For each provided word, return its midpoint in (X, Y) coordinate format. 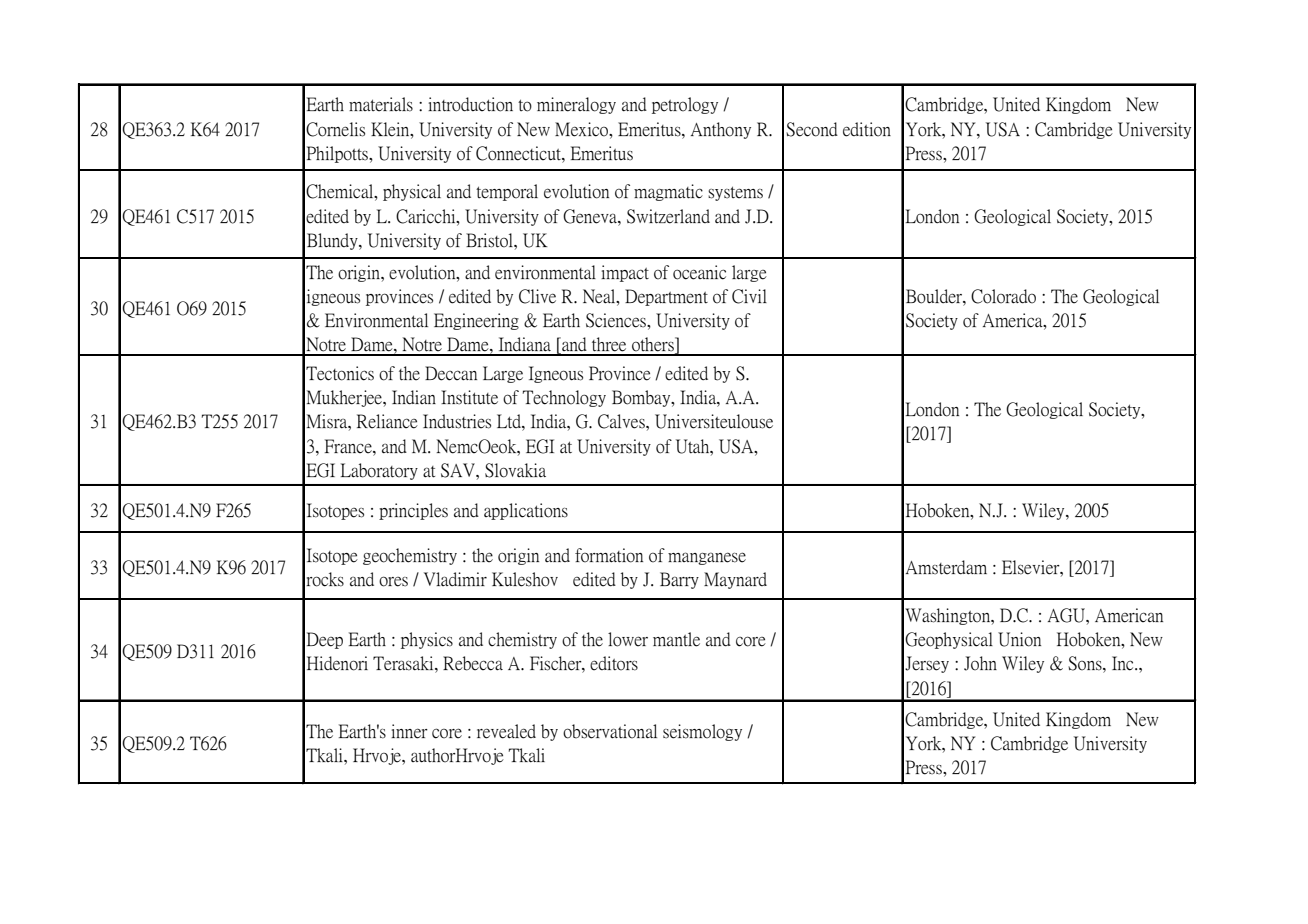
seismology (702, 732)
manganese (707, 558)
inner (409, 731)
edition (867, 129)
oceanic (699, 272)
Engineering (476, 321)
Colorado (1003, 296)
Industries (457, 421)
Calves (622, 421)
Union (1019, 639)
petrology (685, 105)
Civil (749, 296)
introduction (470, 104)
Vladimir (455, 579)
